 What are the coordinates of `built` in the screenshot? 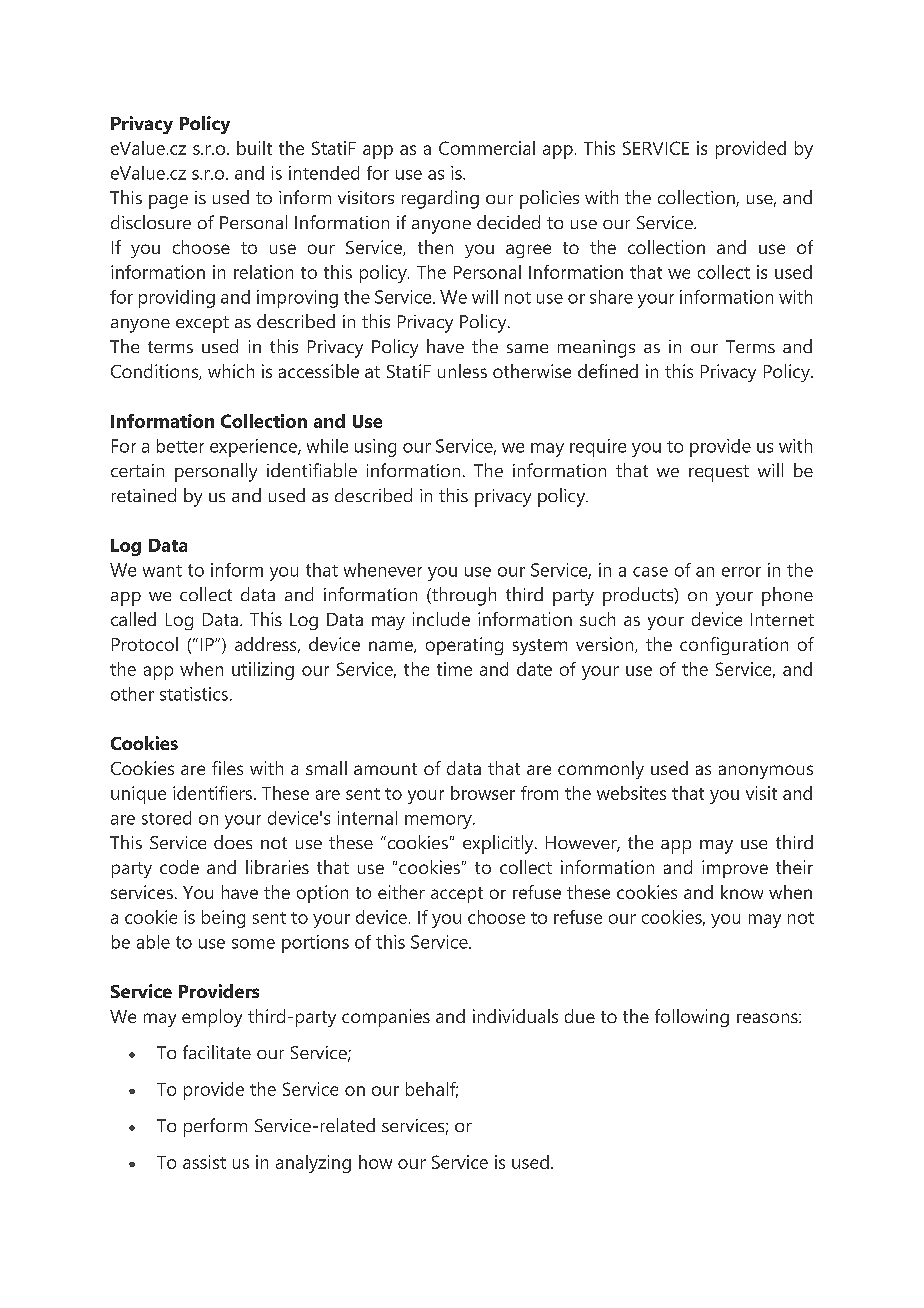 It's located at (254, 148).
